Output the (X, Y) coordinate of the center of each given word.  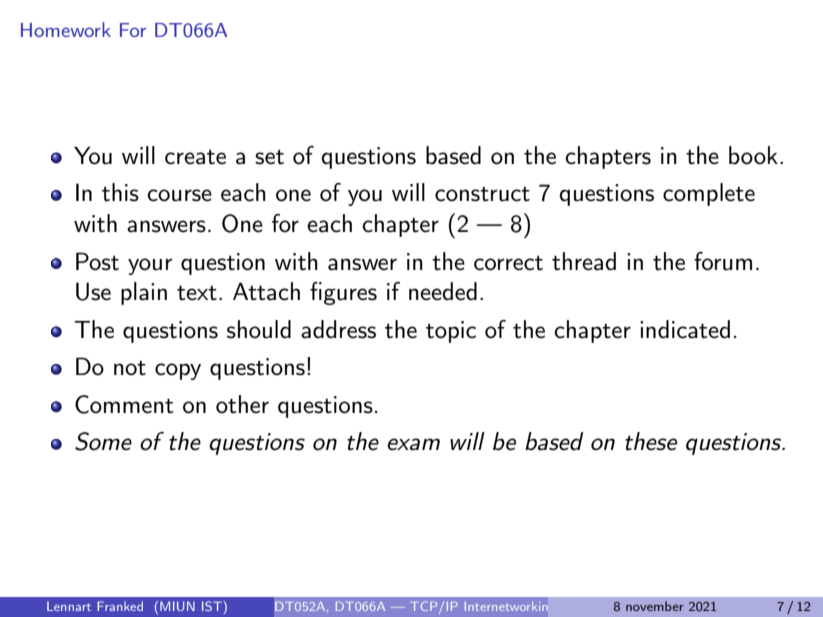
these (651, 441)
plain (144, 293)
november (655, 606)
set (269, 157)
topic (451, 332)
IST (213, 606)
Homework (66, 29)
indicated (685, 329)
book (753, 155)
